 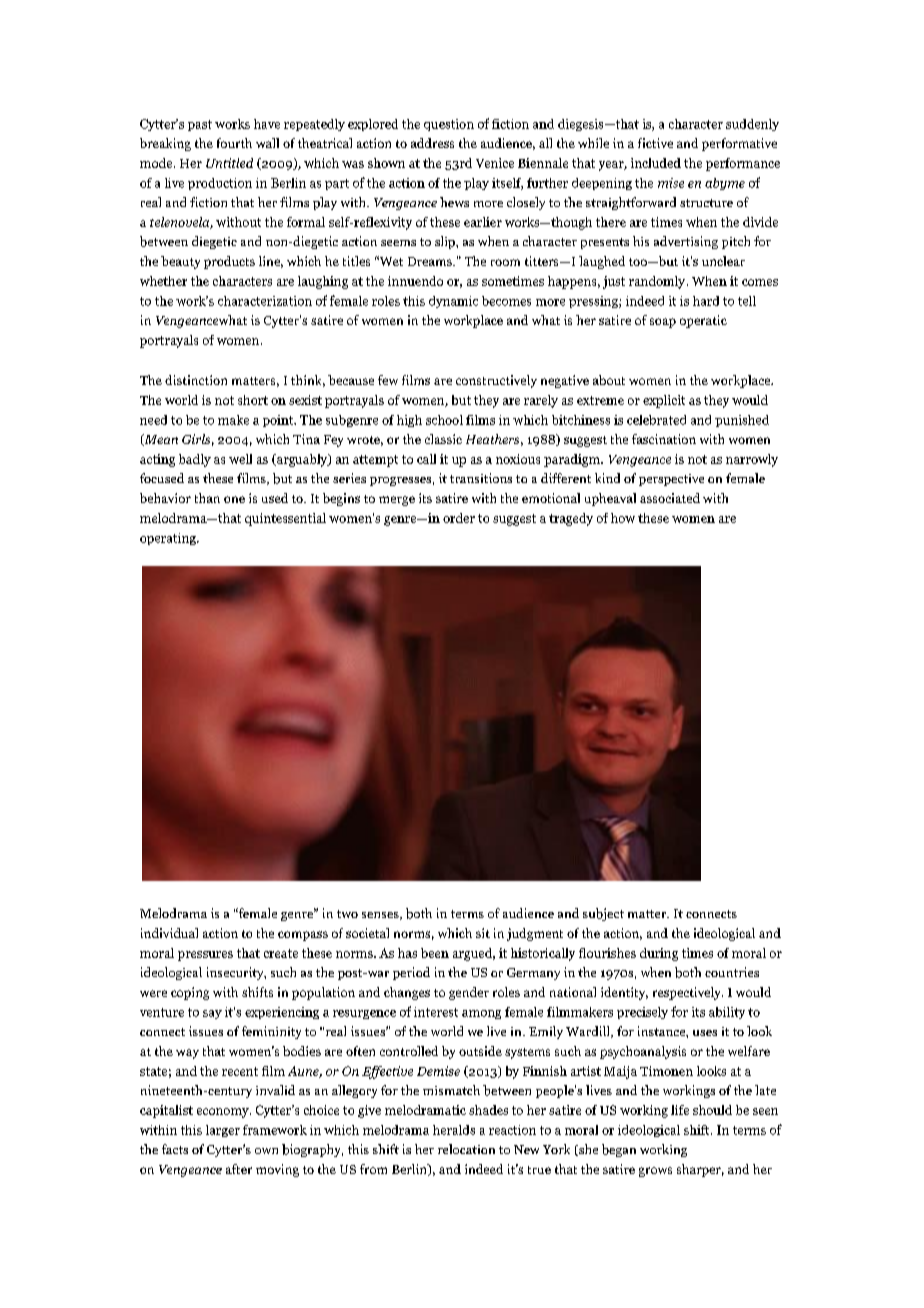 I want to click on judgment, so click(x=535, y=934).
